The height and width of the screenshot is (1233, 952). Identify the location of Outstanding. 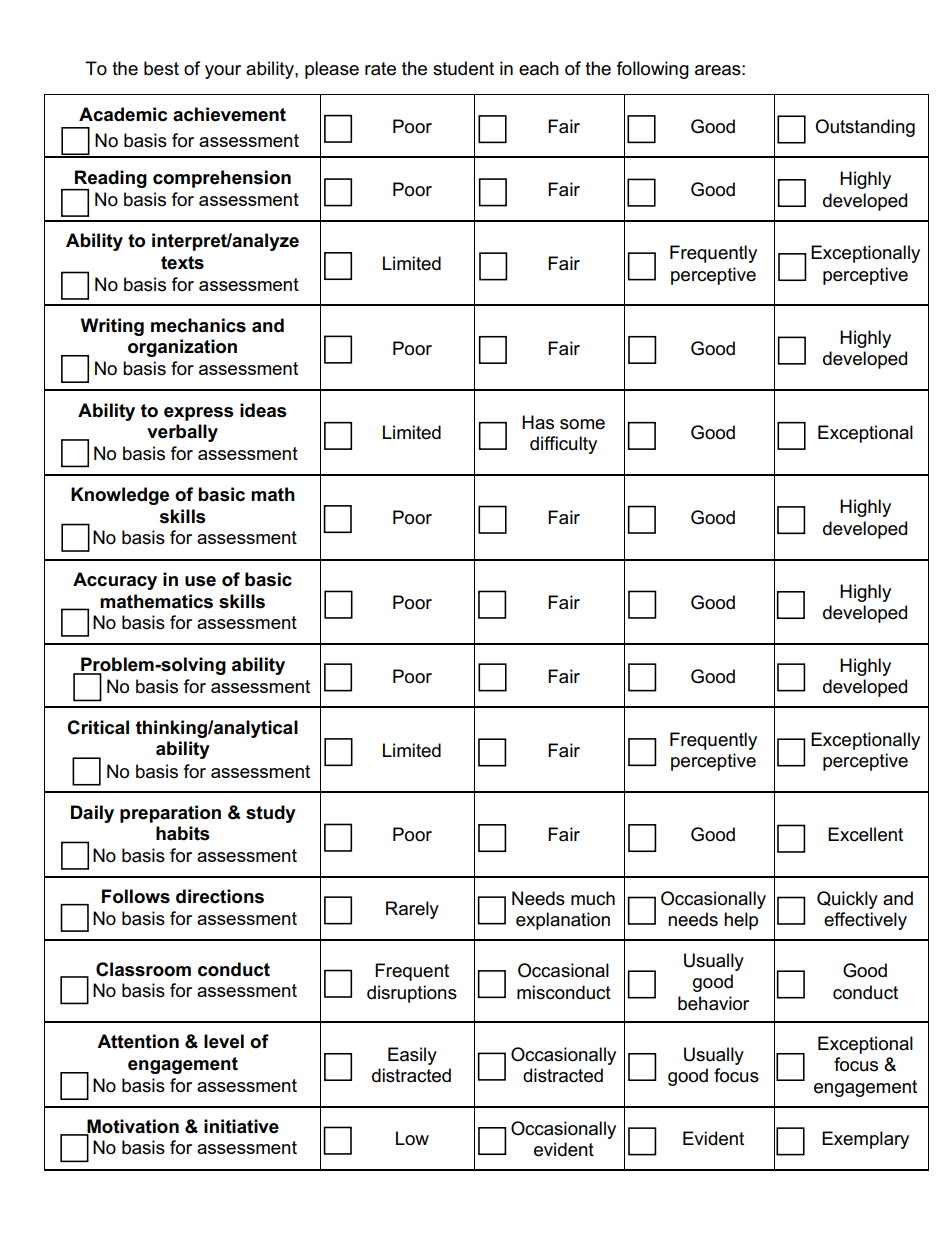
(865, 128).
